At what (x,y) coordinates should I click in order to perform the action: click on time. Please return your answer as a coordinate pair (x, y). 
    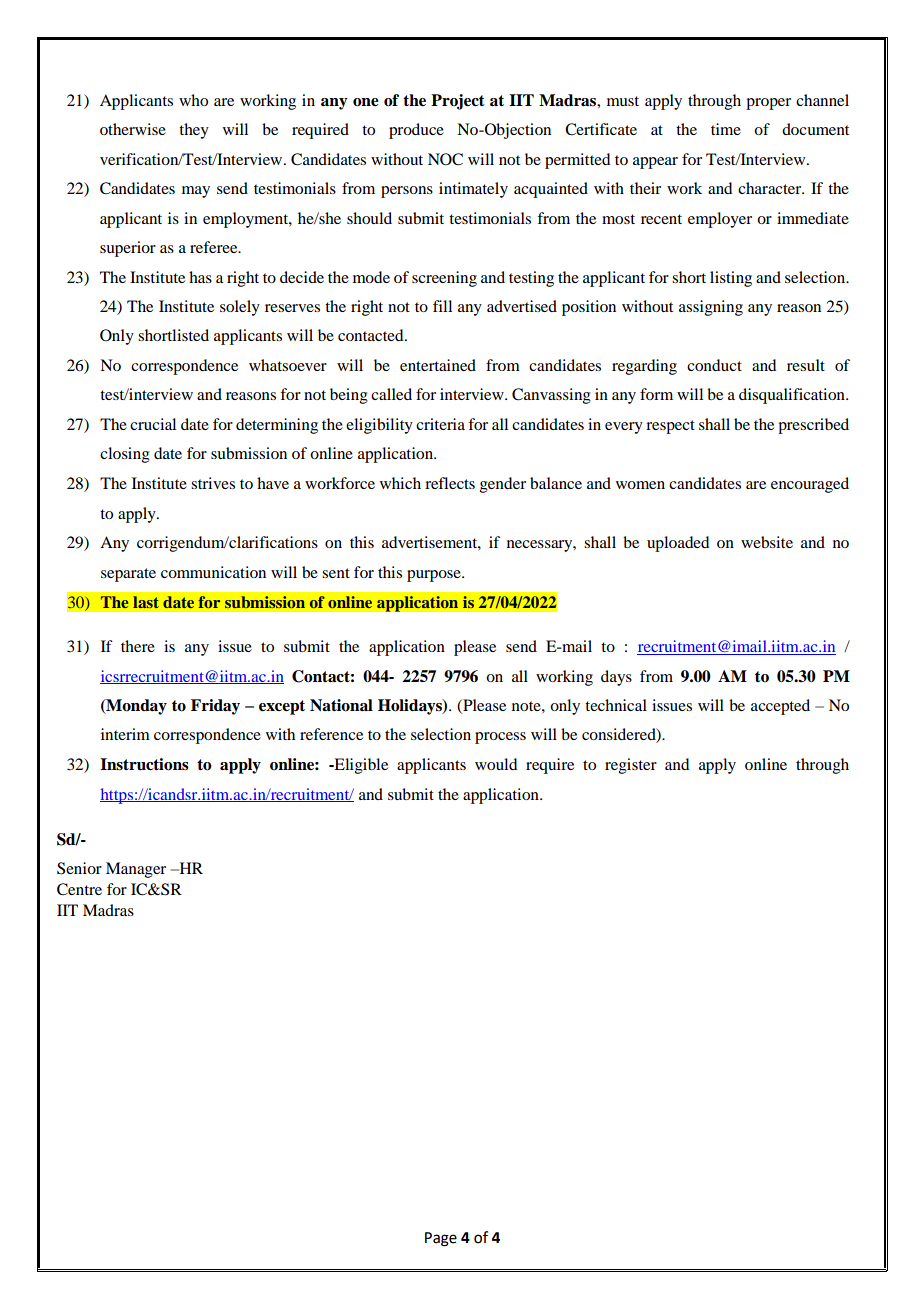
    Looking at the image, I should click on (726, 129).
